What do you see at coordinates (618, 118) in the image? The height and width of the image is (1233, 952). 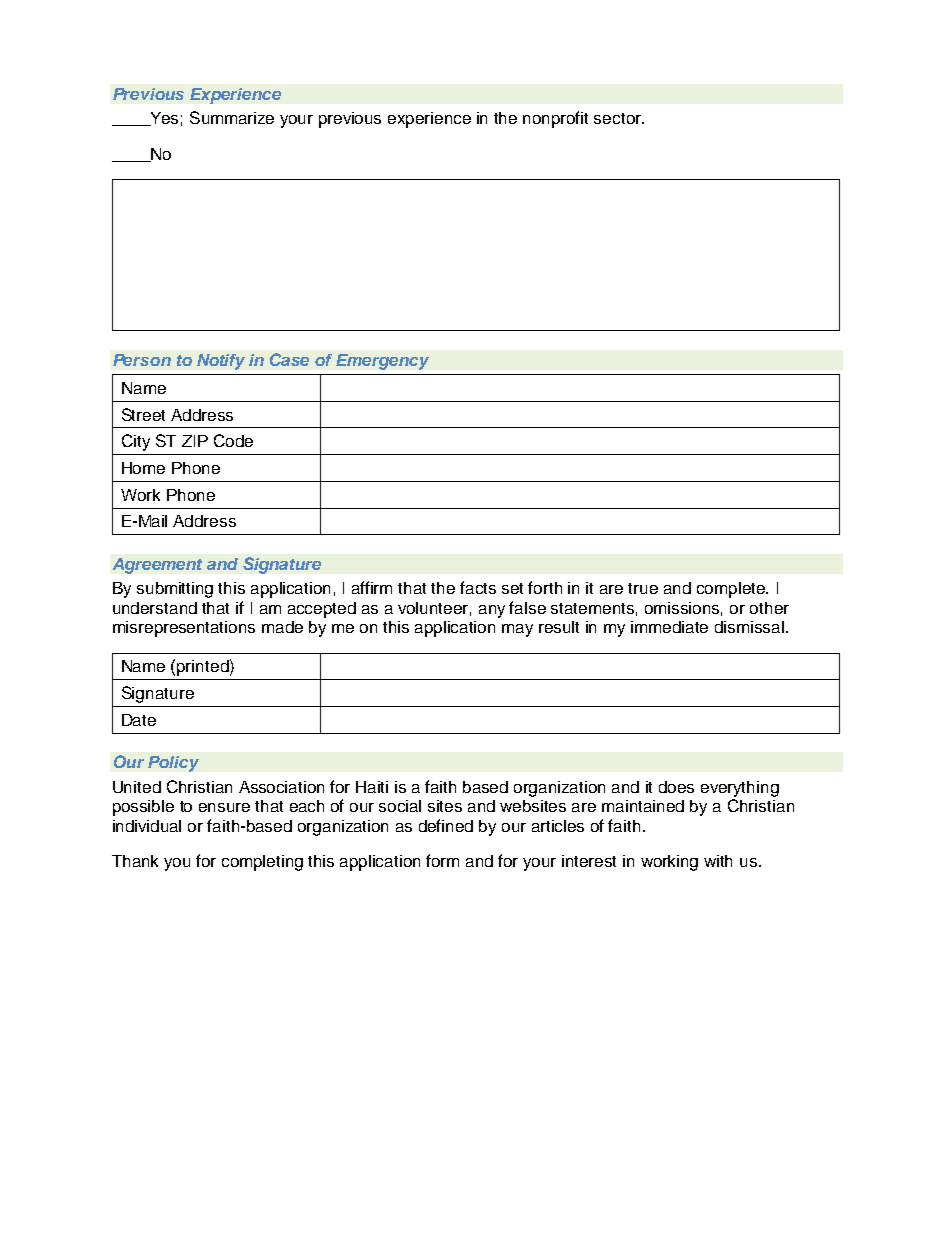 I see `sector` at bounding box center [618, 118].
